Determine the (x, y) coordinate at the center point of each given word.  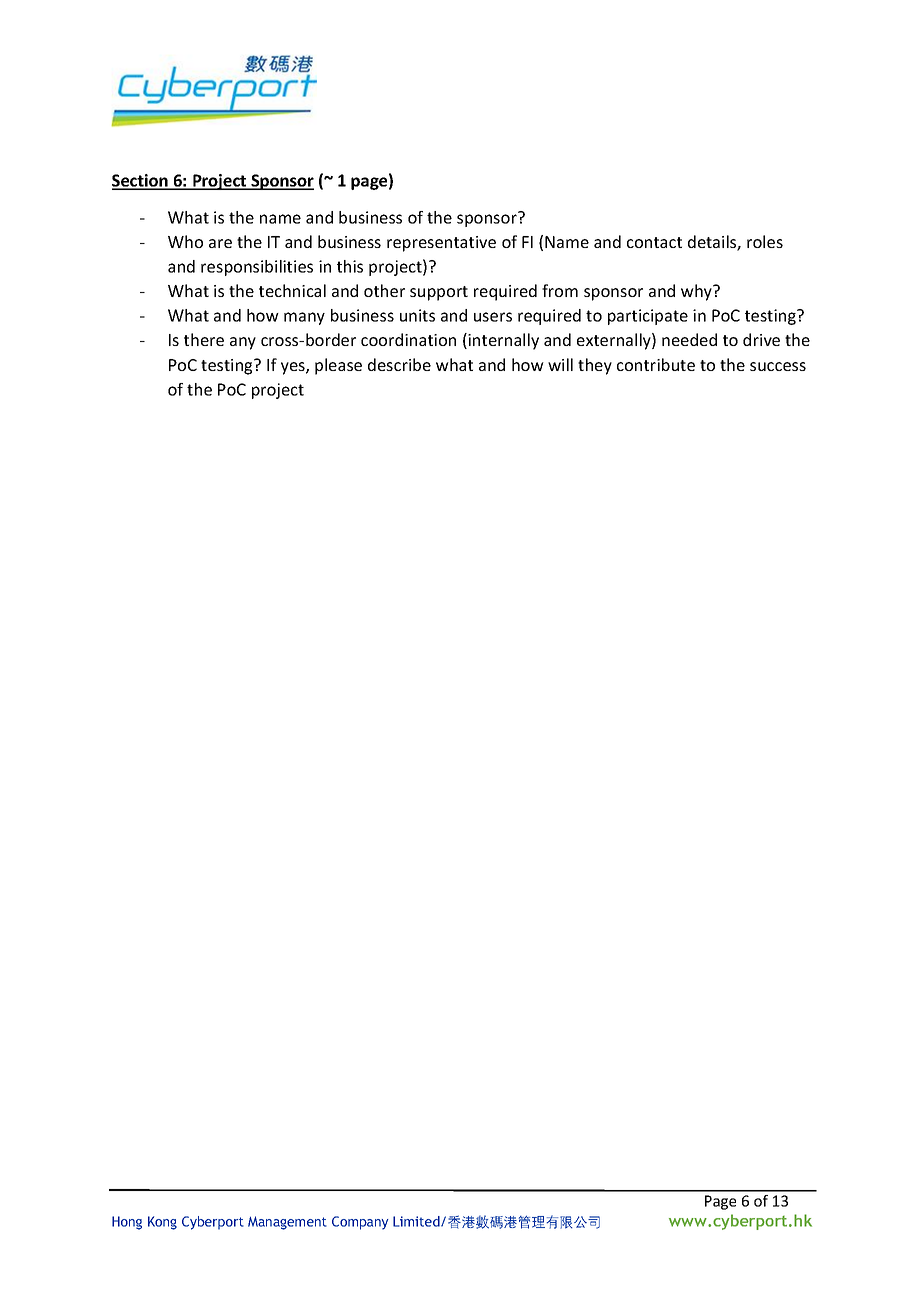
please (338, 366)
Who (185, 241)
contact (654, 242)
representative (441, 244)
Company (360, 1223)
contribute (656, 364)
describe (399, 364)
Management (287, 1223)
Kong (162, 1223)
